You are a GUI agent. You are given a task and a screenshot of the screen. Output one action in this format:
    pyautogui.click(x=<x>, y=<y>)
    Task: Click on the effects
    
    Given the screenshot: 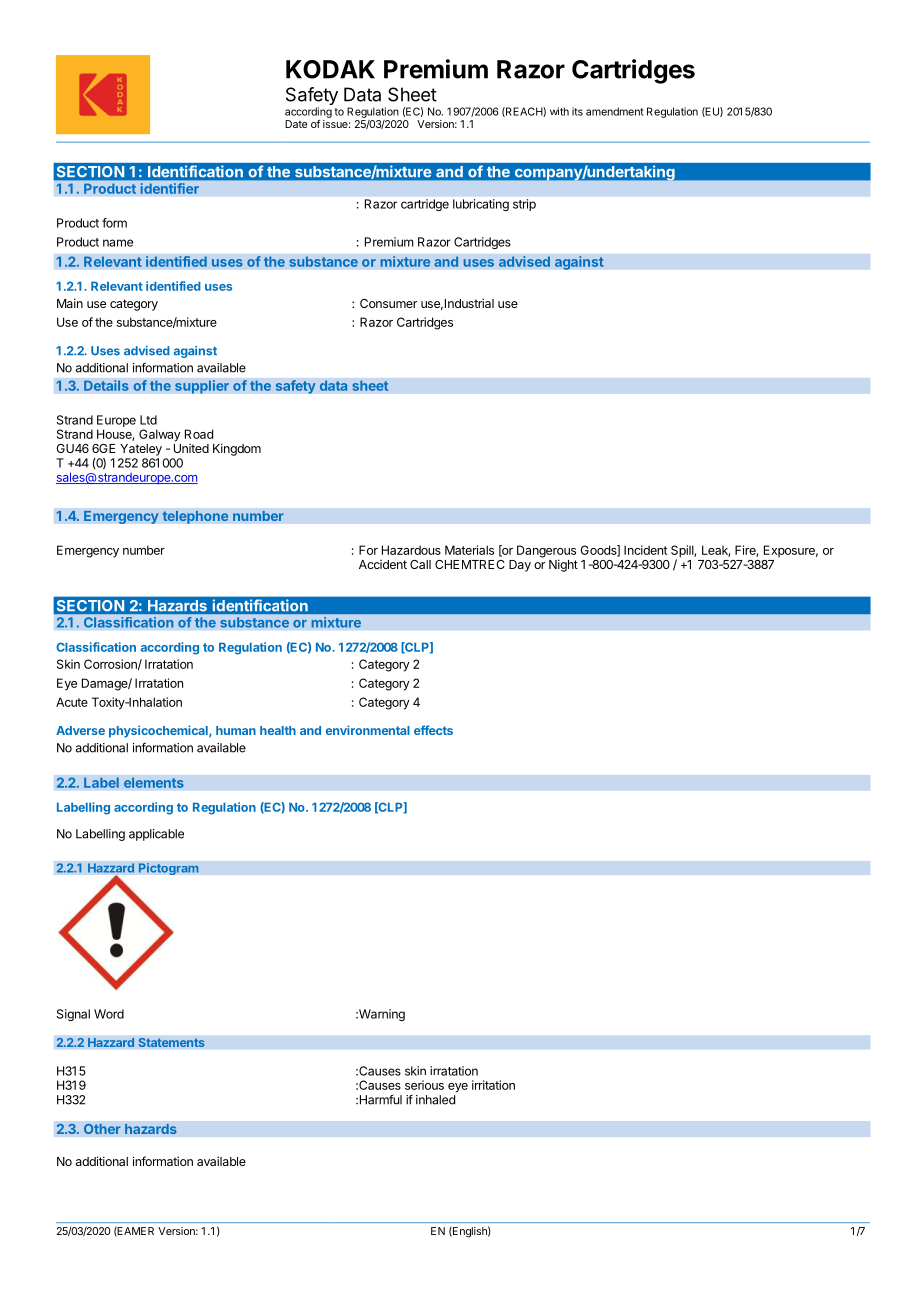 What is the action you would take?
    pyautogui.click(x=433, y=730)
